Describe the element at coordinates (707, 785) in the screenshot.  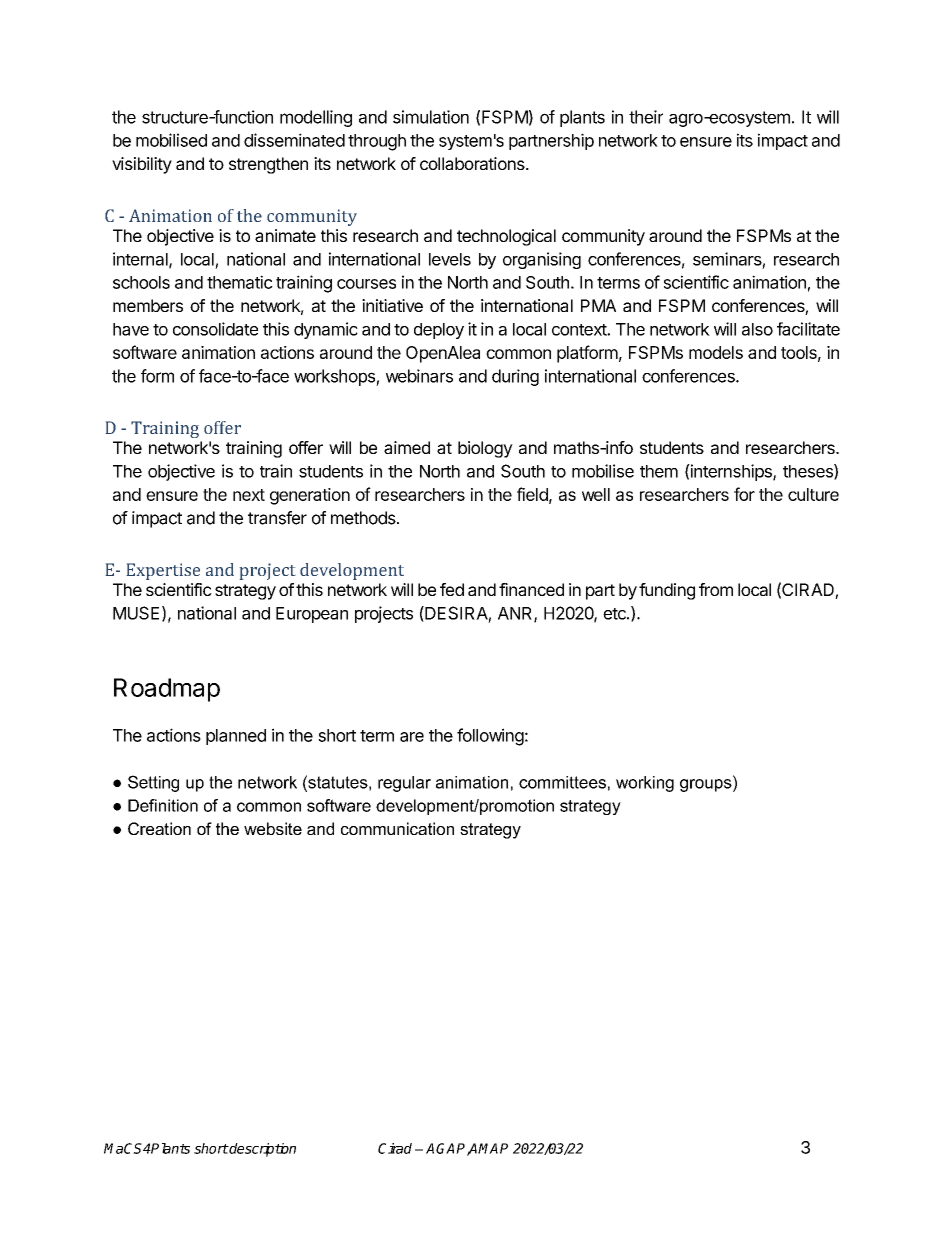
I see `groups` at that location.
